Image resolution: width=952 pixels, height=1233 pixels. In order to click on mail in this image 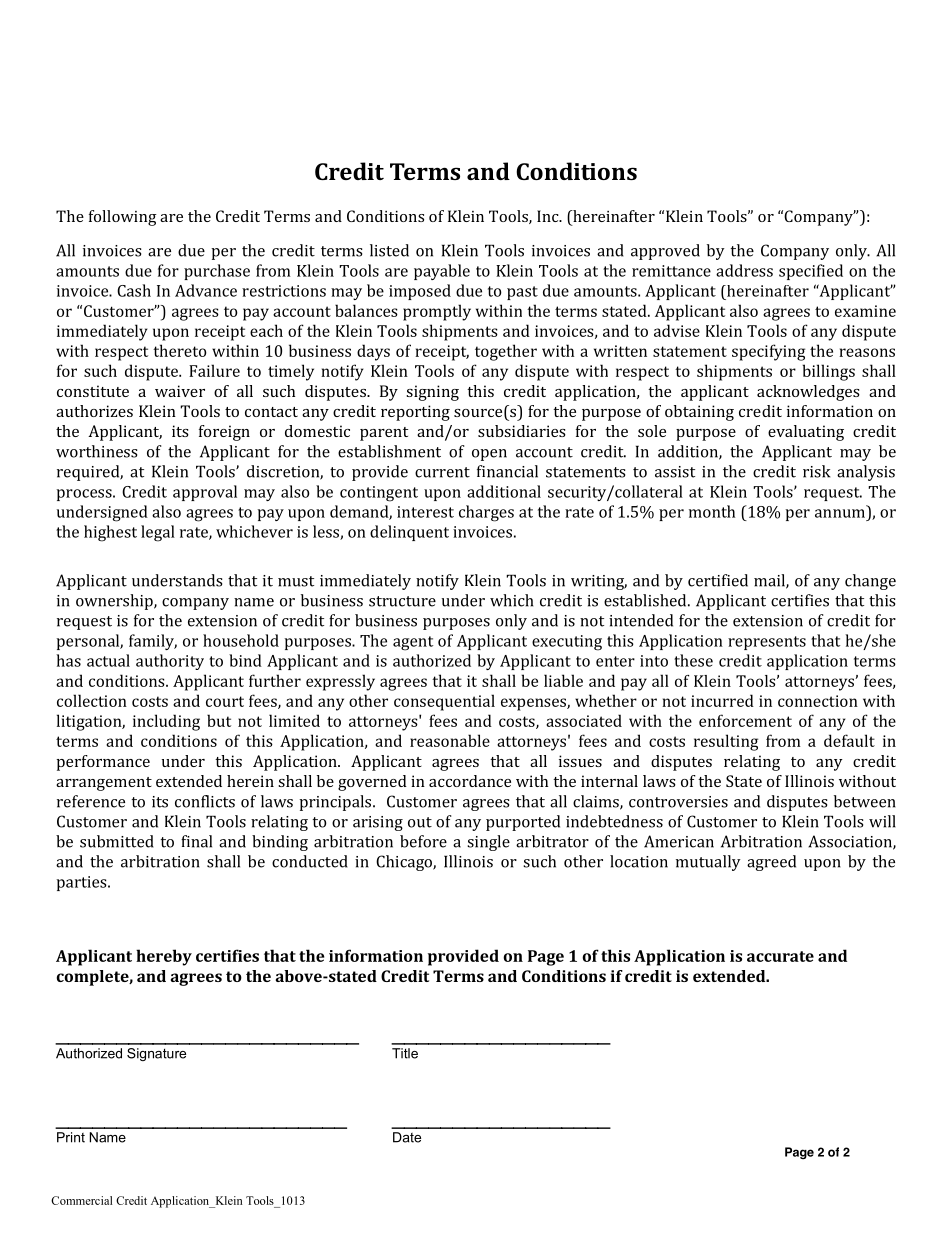, I will do `click(770, 581)`.
